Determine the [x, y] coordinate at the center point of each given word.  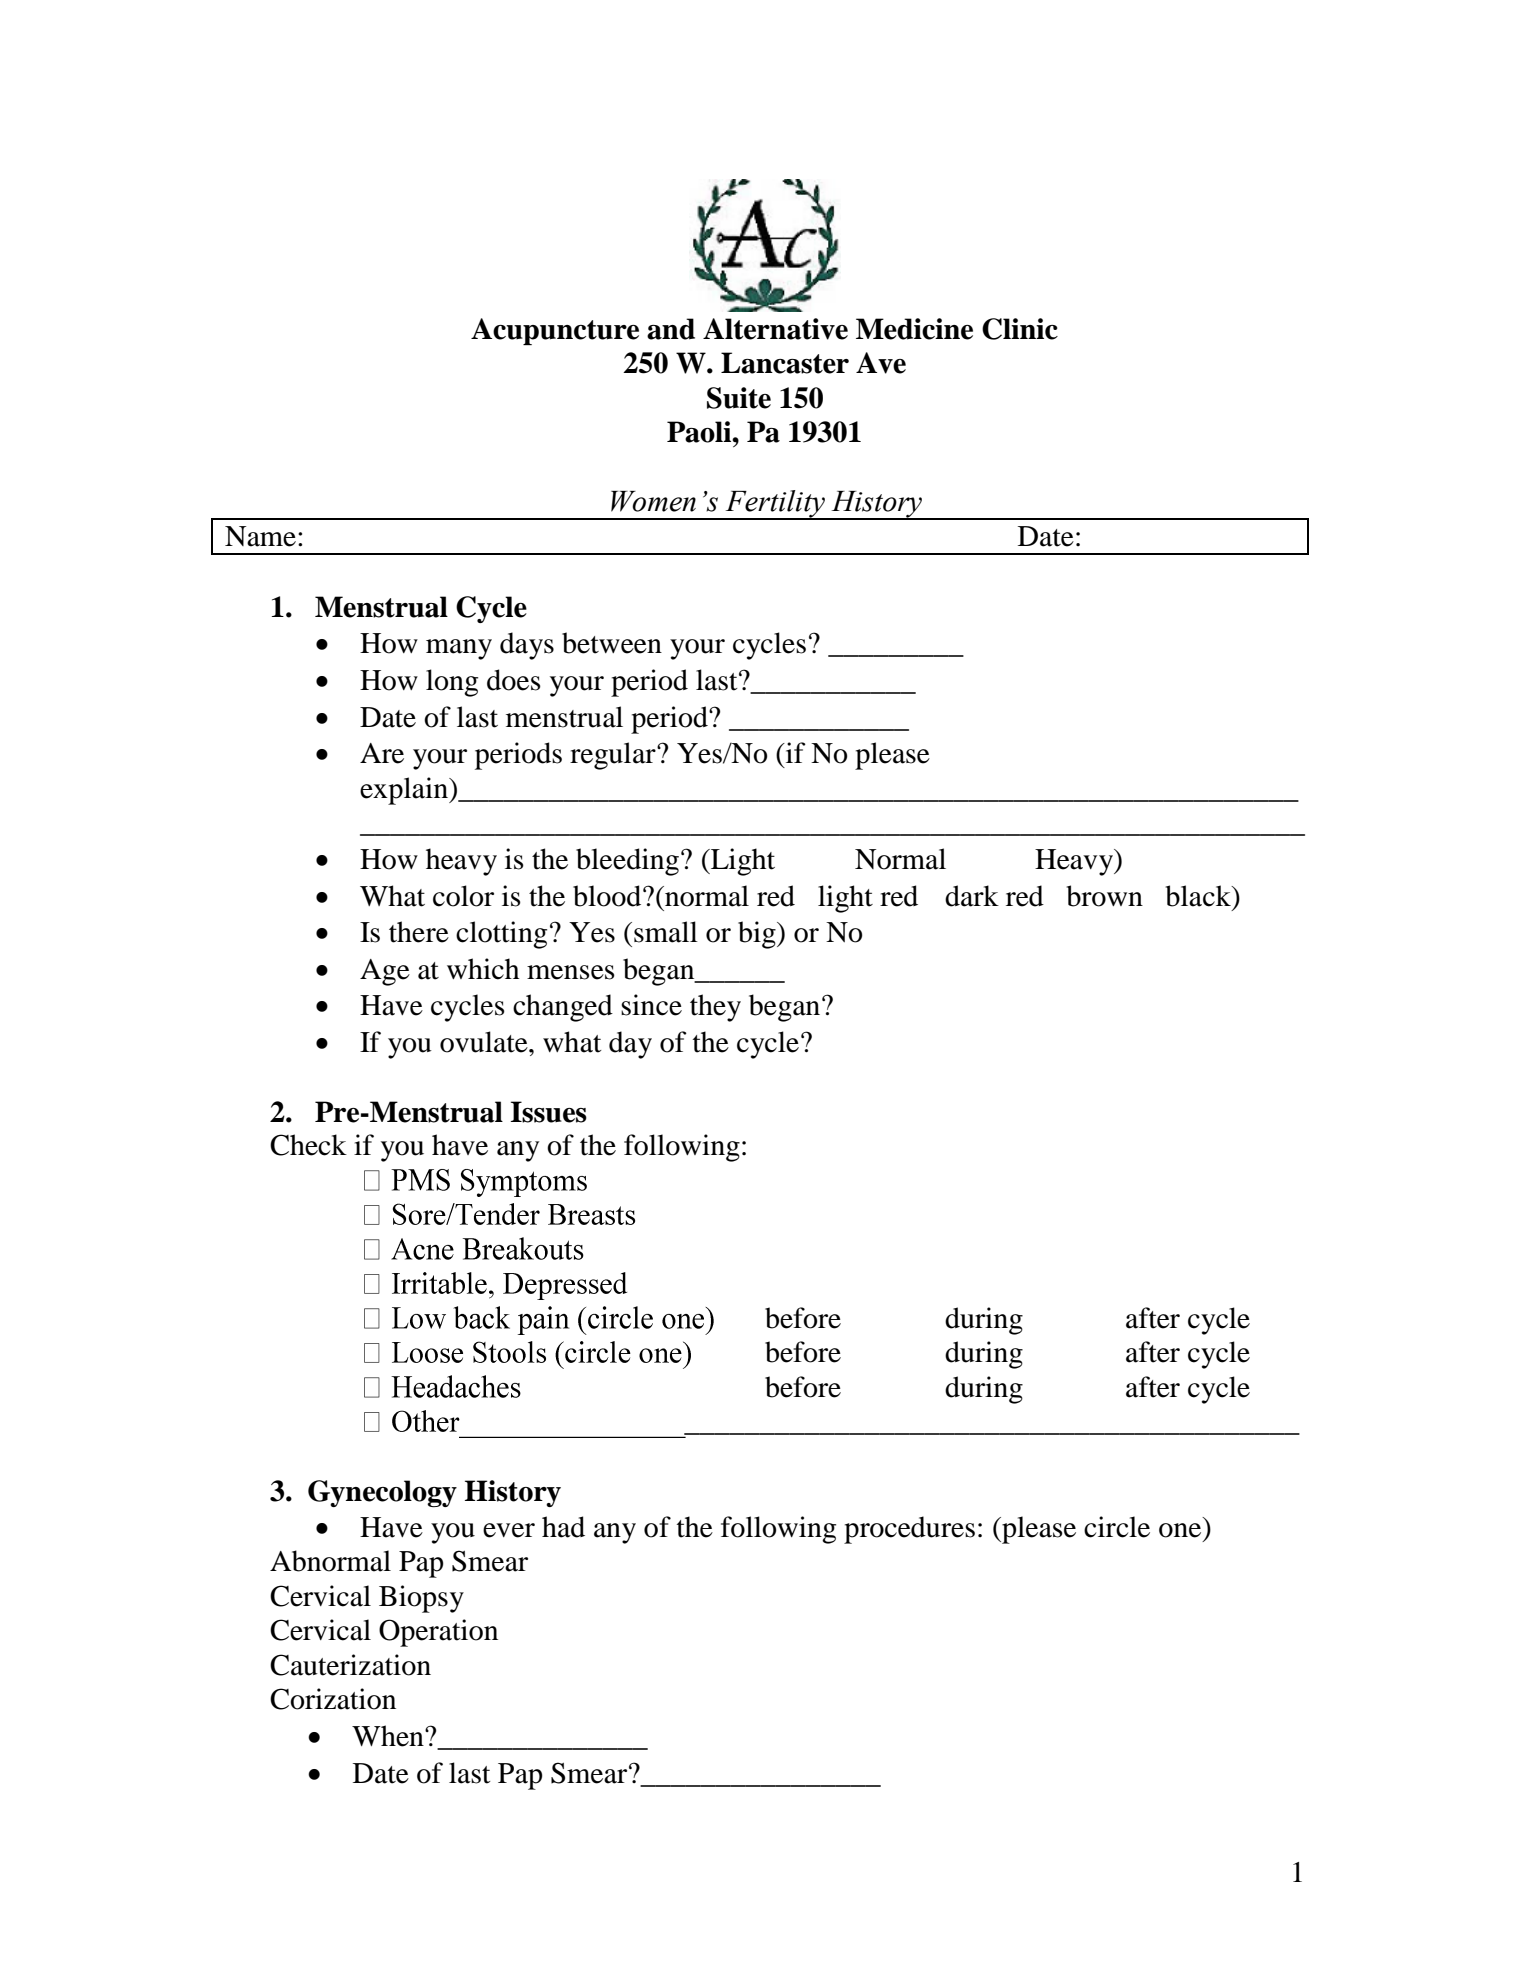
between [612, 643]
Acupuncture [555, 331]
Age [385, 972]
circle [1117, 1527]
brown [1104, 896]
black [1199, 896]
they [715, 1008]
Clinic [1020, 329]
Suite [739, 398]
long [452, 683]
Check [308, 1145]
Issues [548, 1112]
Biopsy [421, 1599]
